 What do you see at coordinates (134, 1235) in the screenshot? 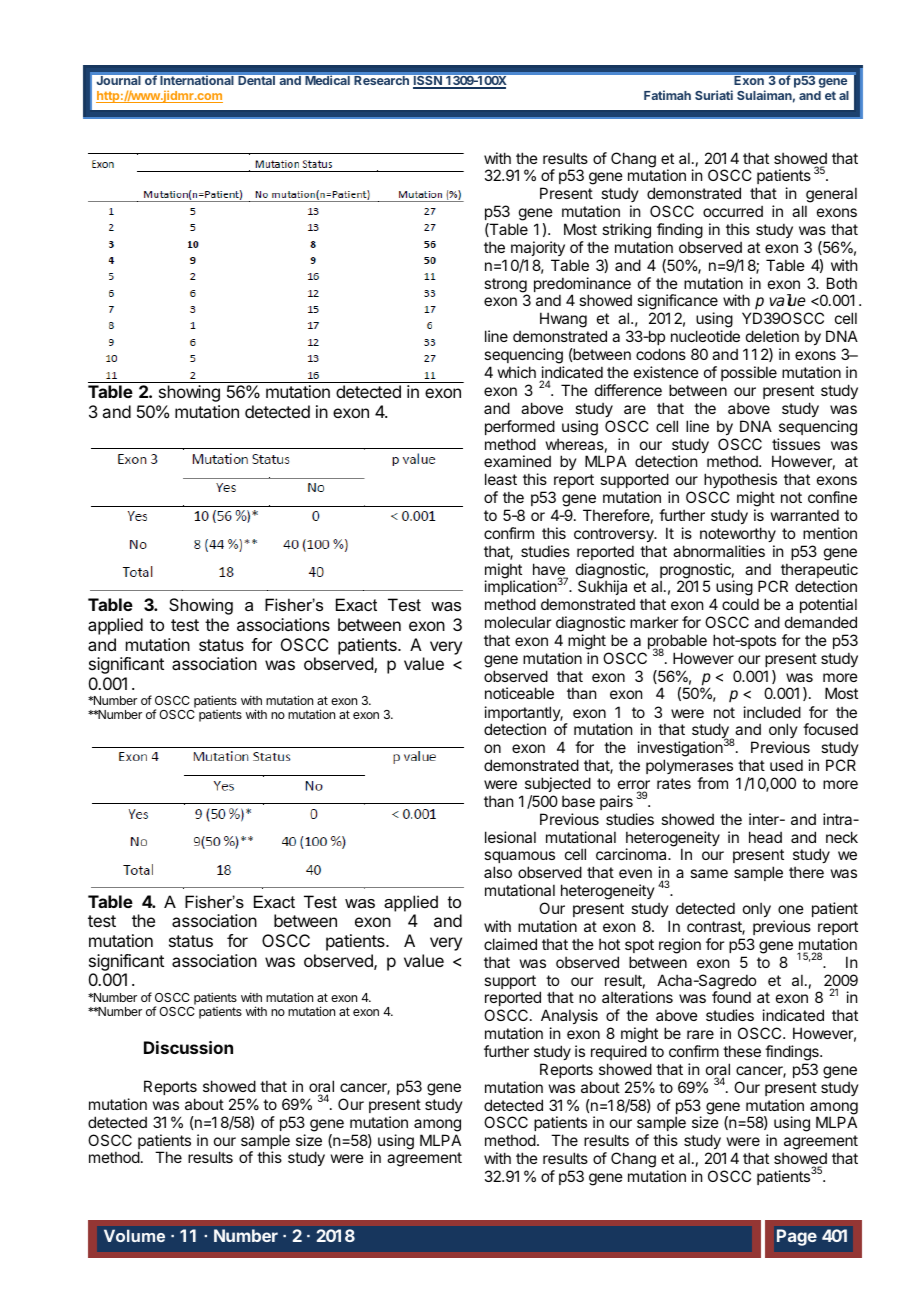
I see `Volume` at bounding box center [134, 1235].
